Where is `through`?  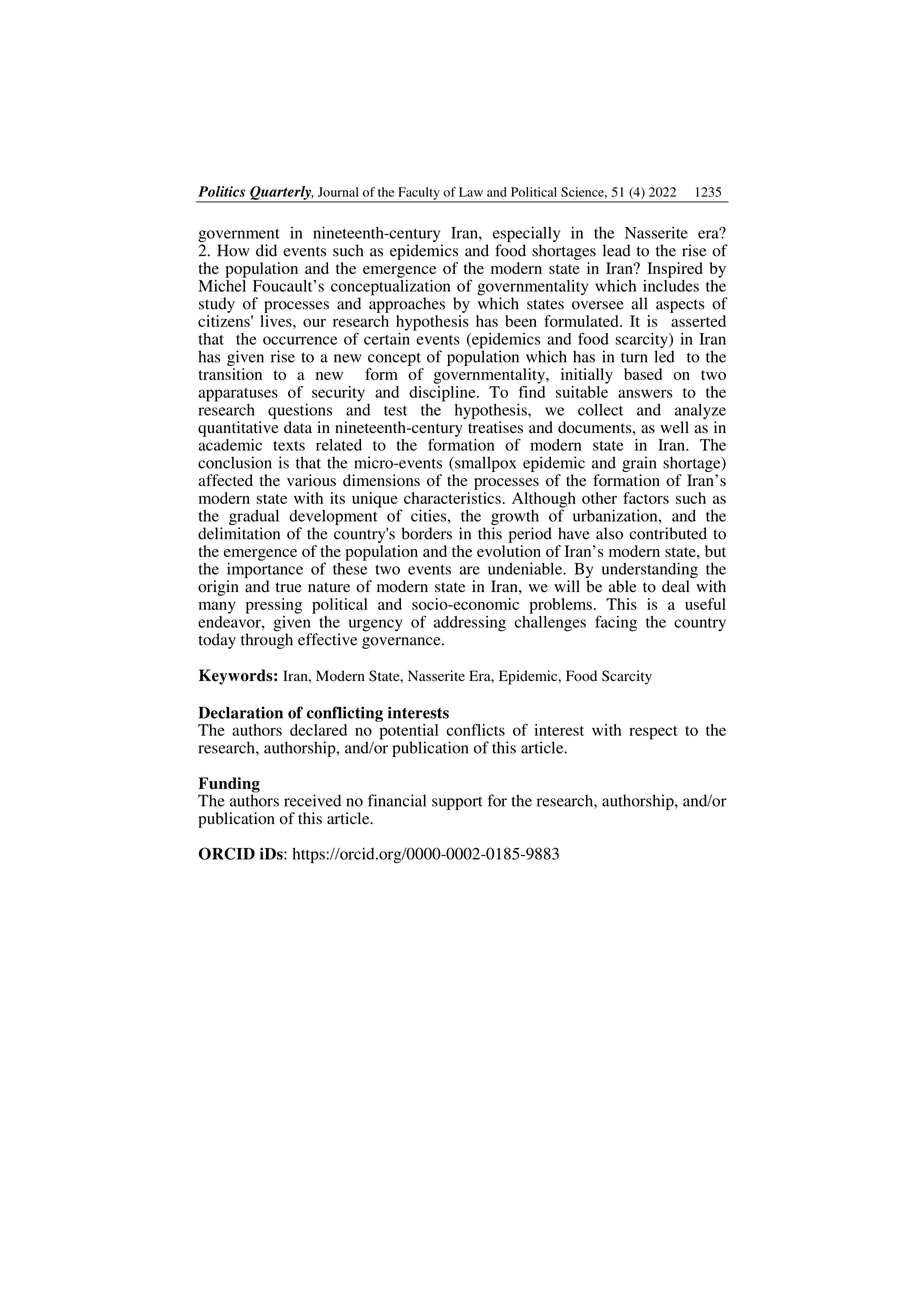
through is located at coordinates (267, 640).
